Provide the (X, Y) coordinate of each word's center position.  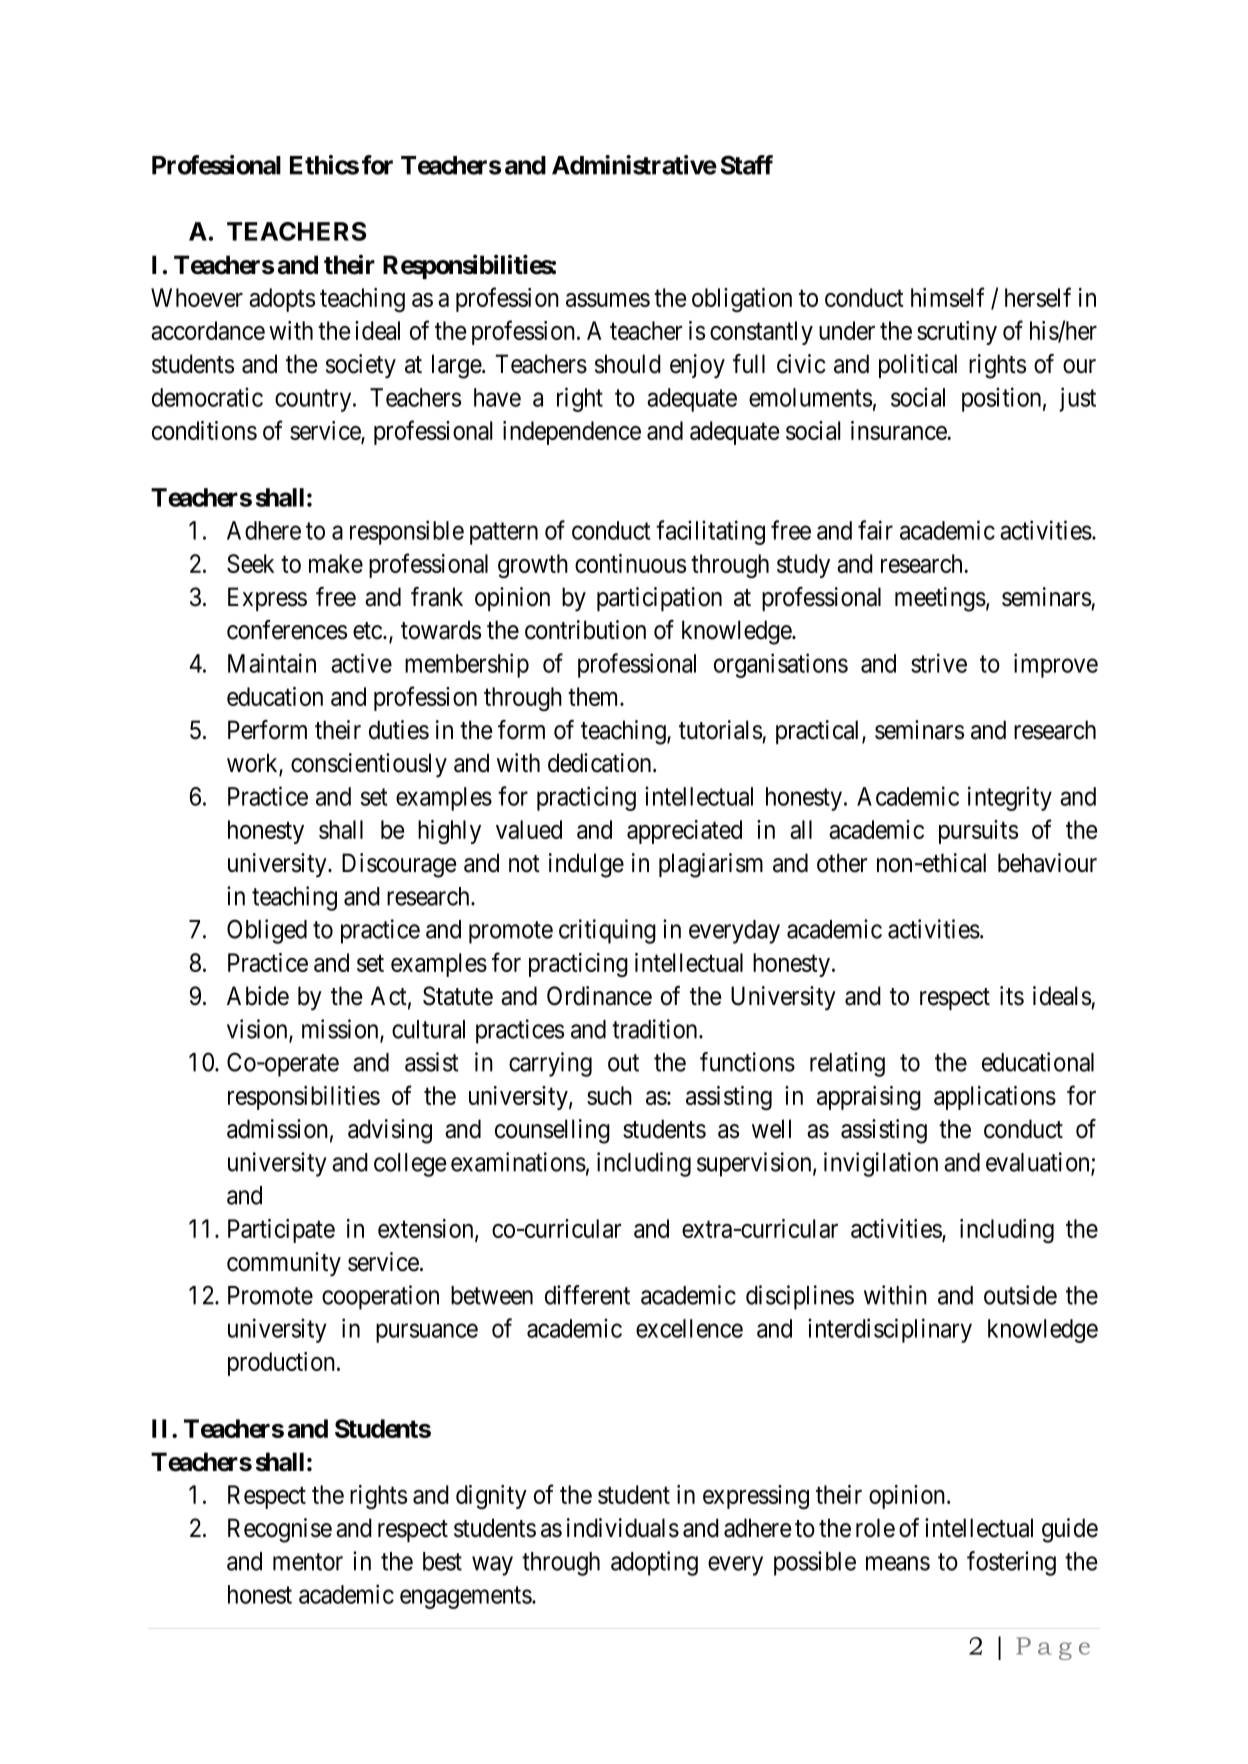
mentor (308, 1562)
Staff (747, 165)
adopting (654, 1563)
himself (948, 297)
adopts (282, 300)
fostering (1011, 1563)
